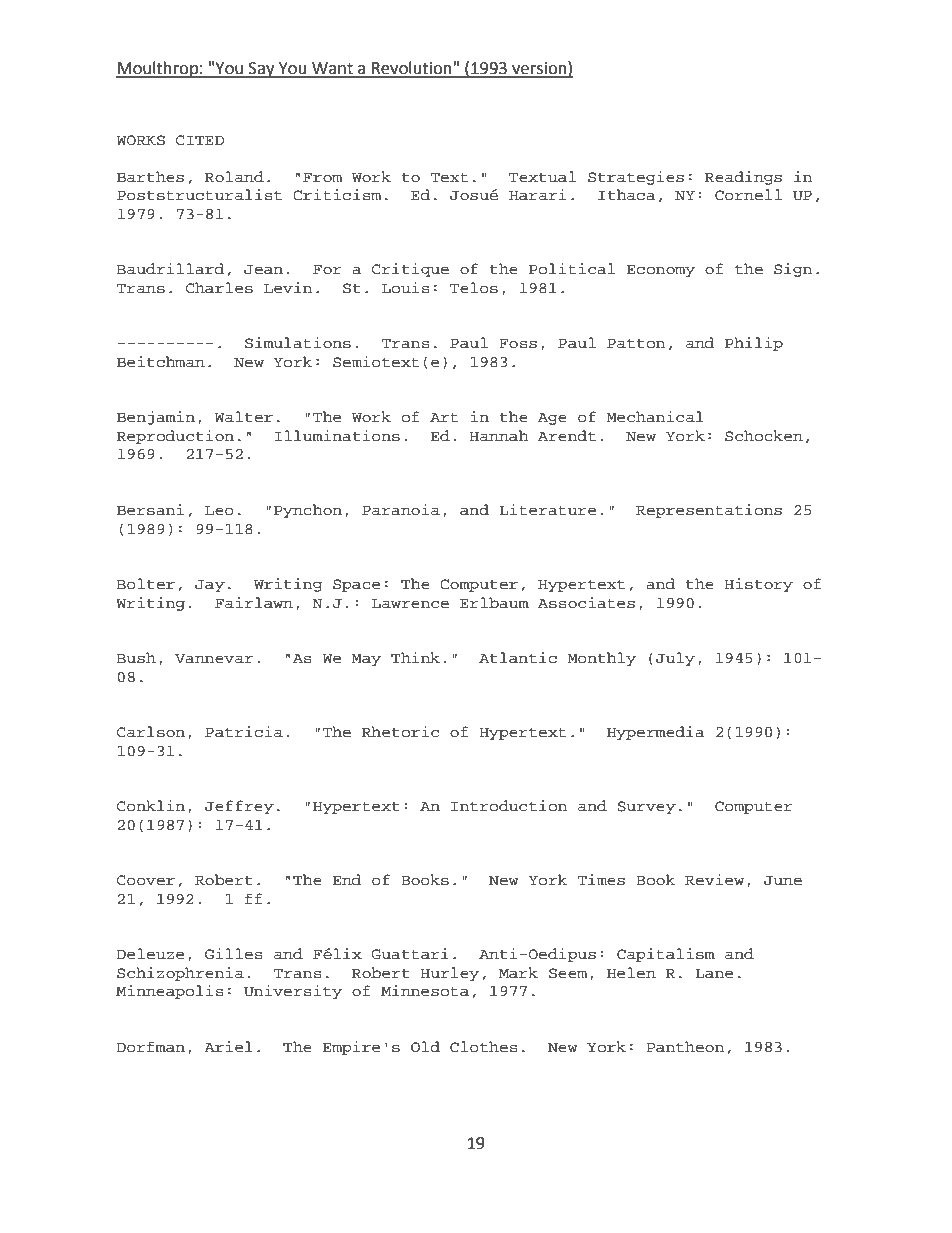 The width and height of the page is (952, 1233). I want to click on CITED, so click(200, 140).
